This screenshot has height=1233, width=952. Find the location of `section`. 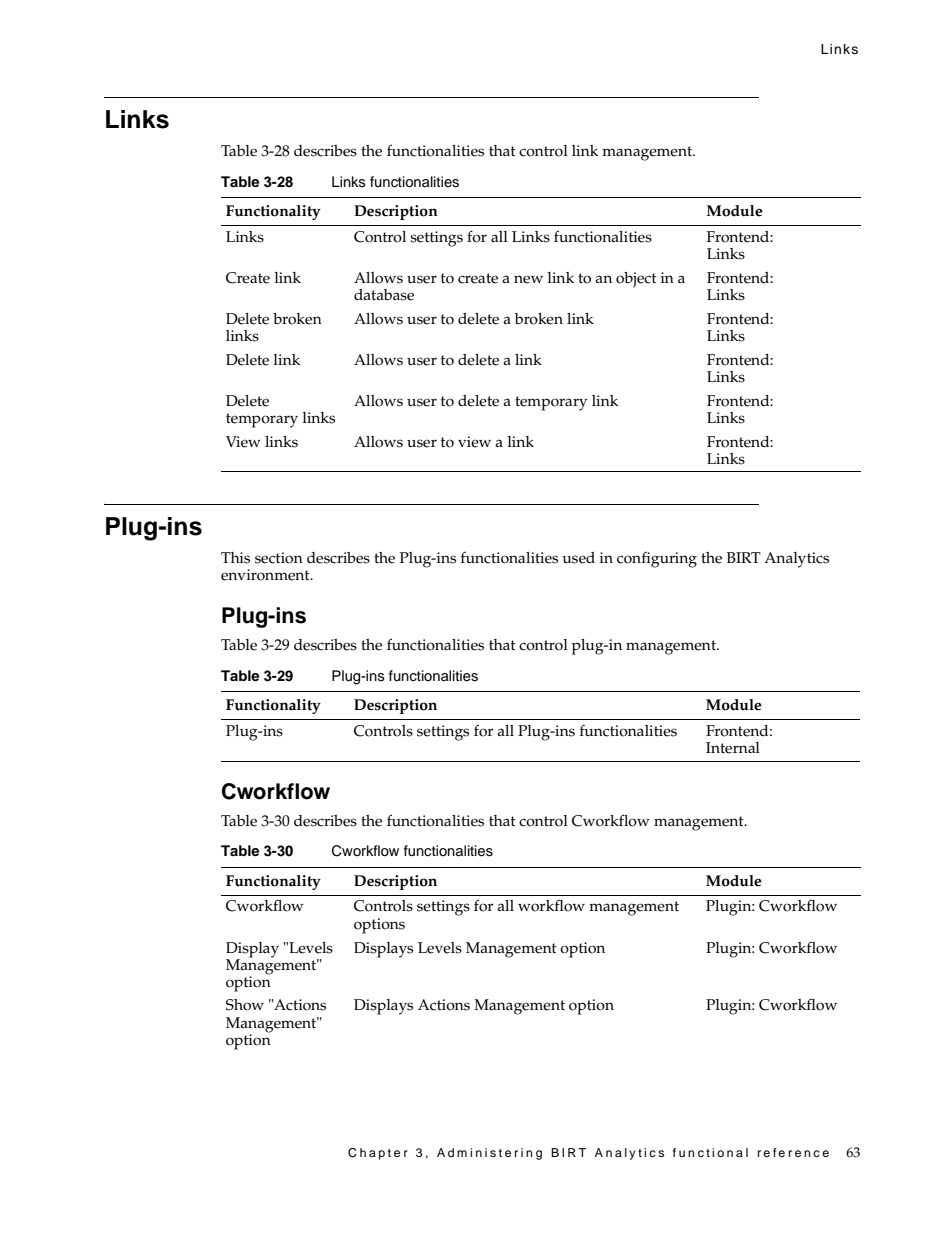

section is located at coordinates (279, 558).
